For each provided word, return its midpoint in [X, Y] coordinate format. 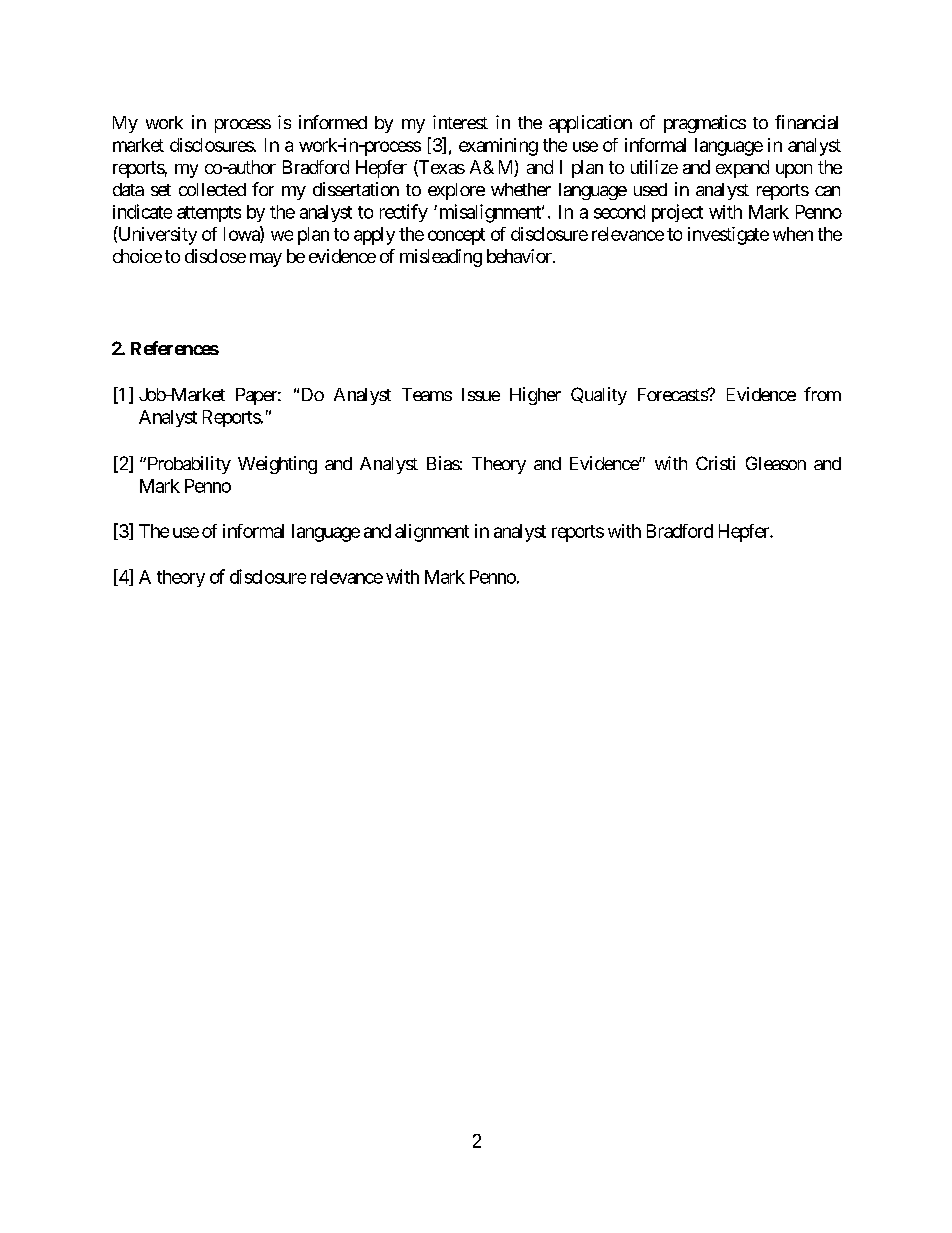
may [266, 260]
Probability [188, 465]
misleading [441, 258]
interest [460, 122]
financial [806, 122]
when [793, 234]
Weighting [277, 465]
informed [333, 122]
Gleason [776, 463]
